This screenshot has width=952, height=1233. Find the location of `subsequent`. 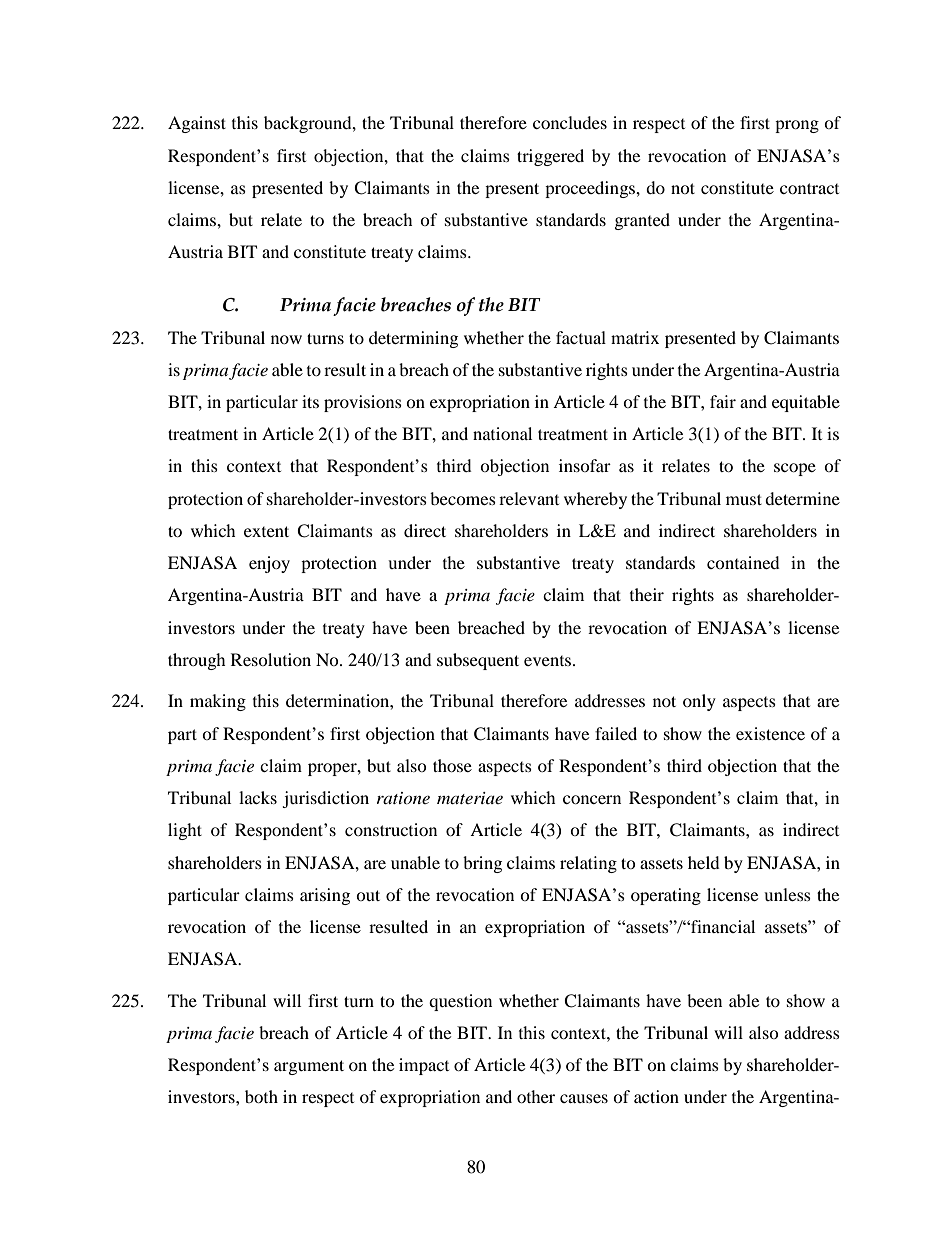

subsequent is located at coordinates (478, 661).
